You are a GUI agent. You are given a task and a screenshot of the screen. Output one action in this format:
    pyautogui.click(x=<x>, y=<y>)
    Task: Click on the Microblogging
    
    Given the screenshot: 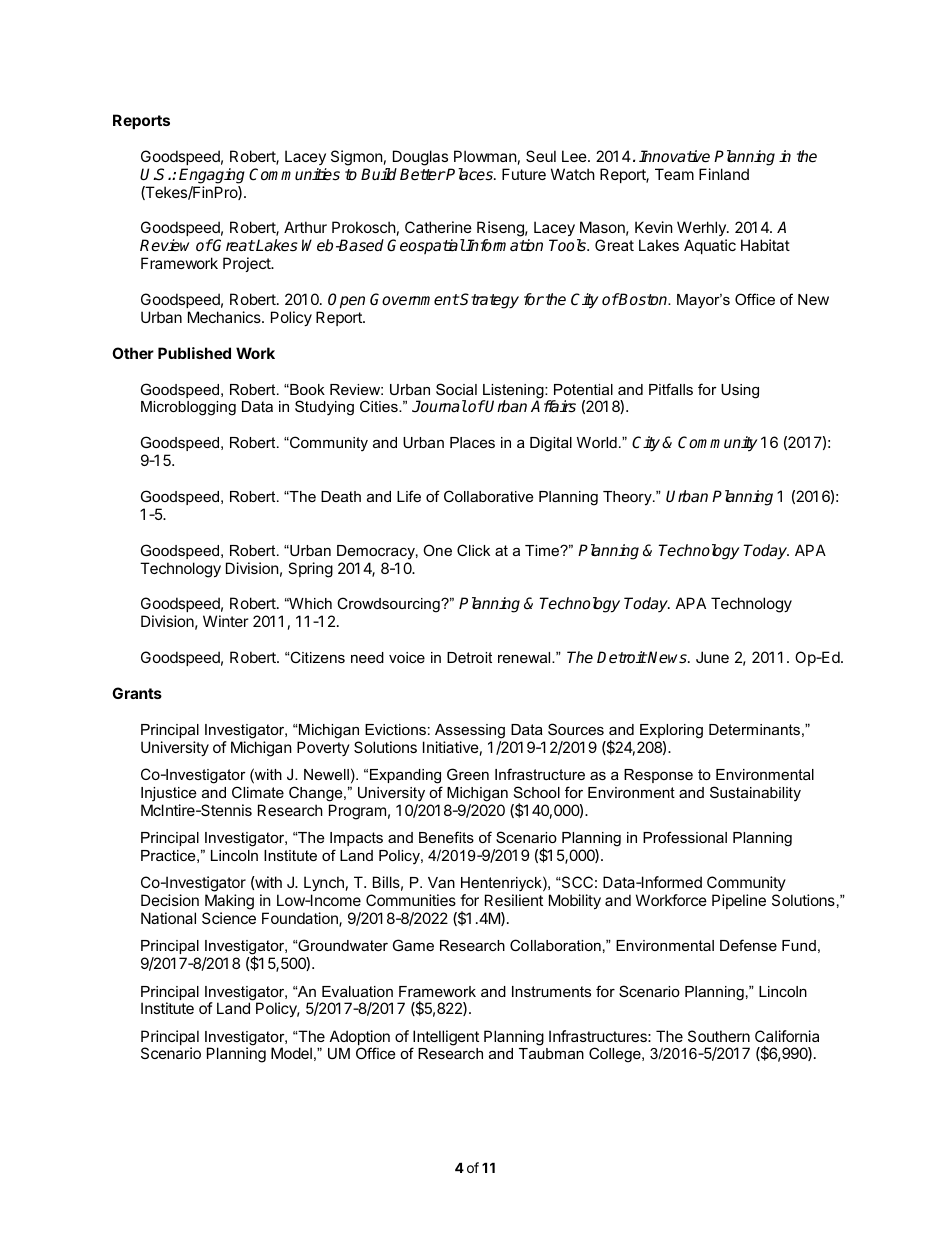 What is the action you would take?
    pyautogui.click(x=188, y=408)
